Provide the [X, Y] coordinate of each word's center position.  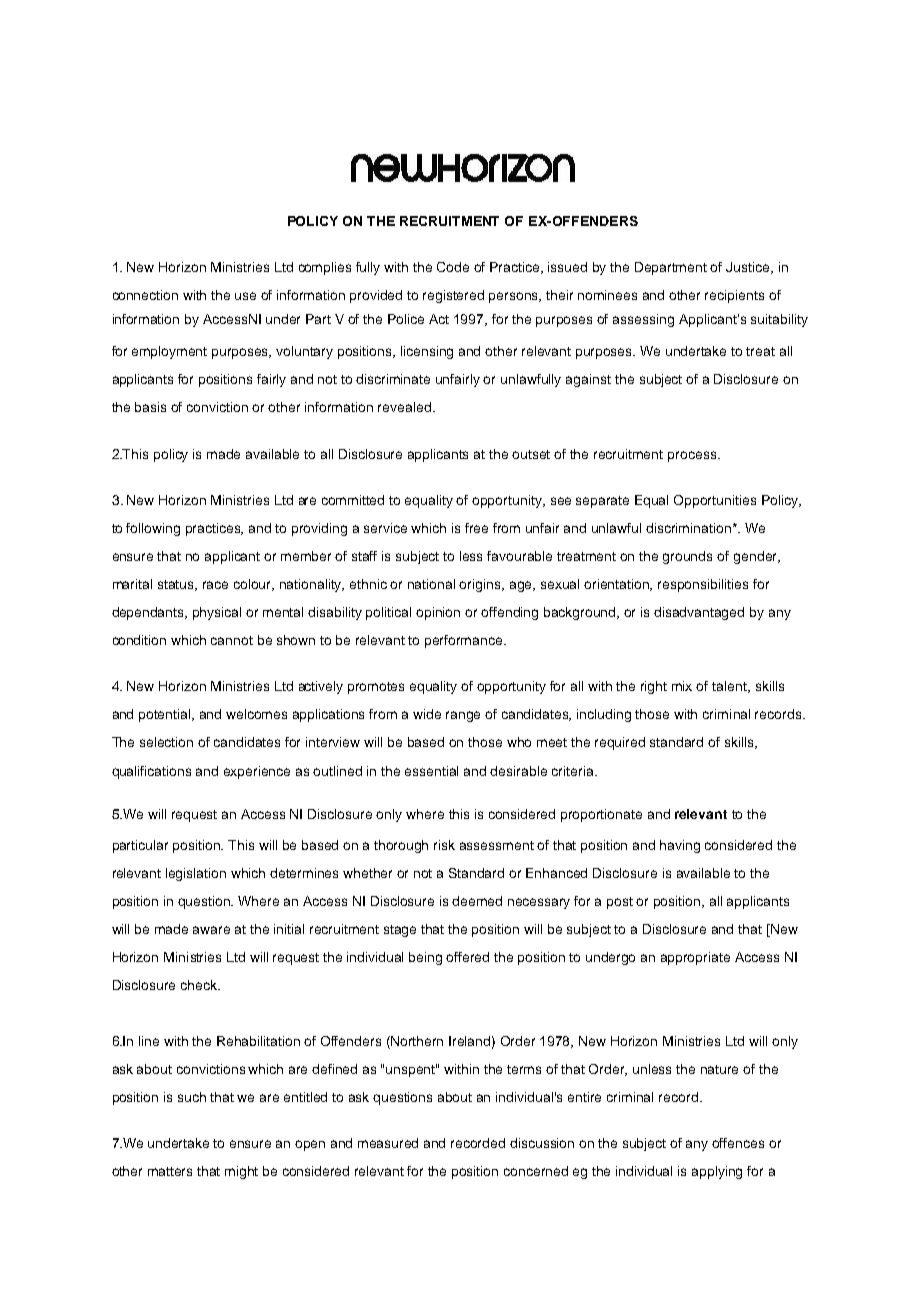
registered [453, 296]
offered [467, 957]
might [241, 1172]
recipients [734, 296]
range [463, 716]
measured [388, 1143]
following [153, 529]
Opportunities [715, 501]
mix [682, 686]
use [245, 296]
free [476, 528]
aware [211, 930]
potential [166, 715]
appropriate [695, 958]
